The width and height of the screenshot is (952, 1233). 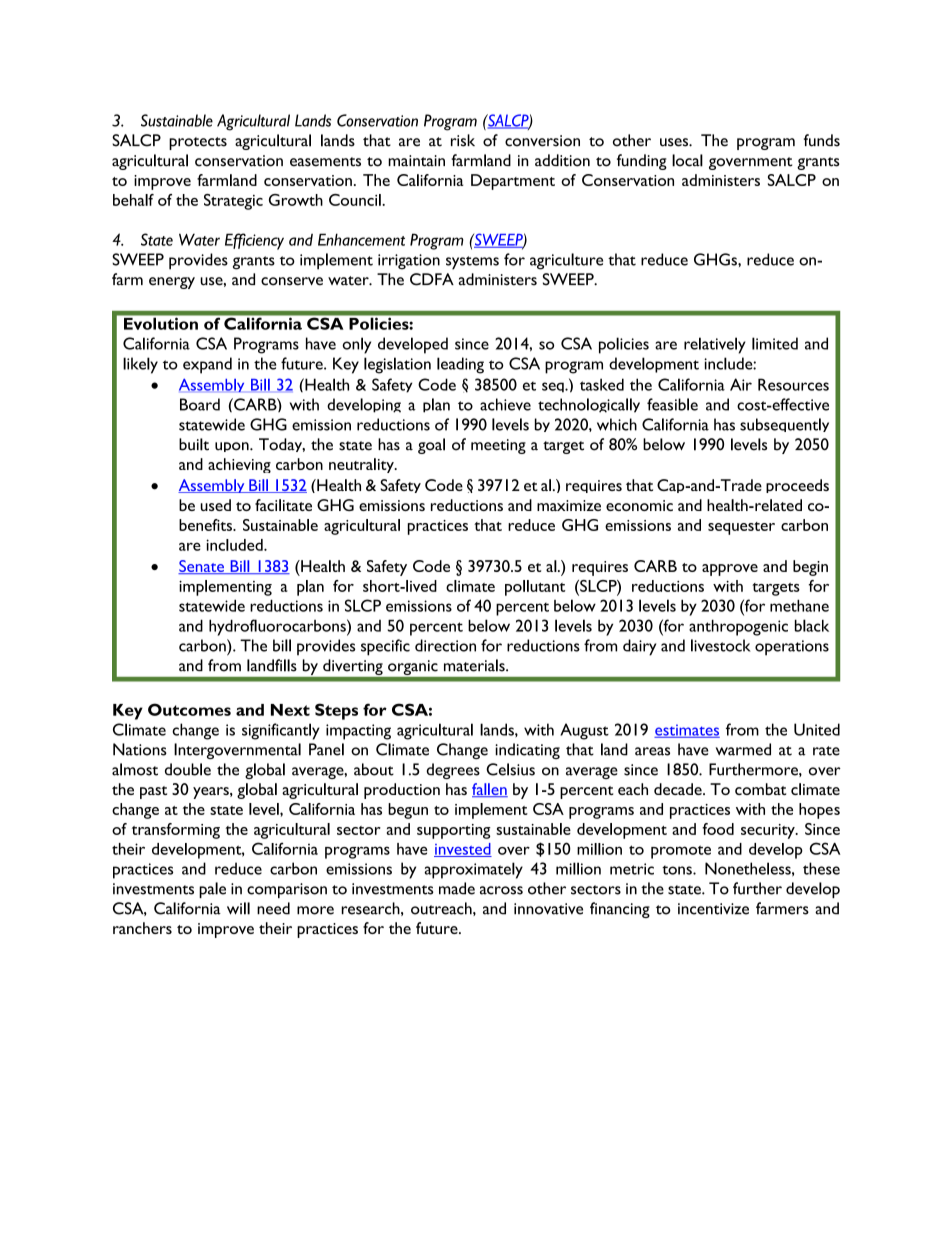 What do you see at coordinates (238, 908) in the screenshot?
I see `will` at bounding box center [238, 908].
